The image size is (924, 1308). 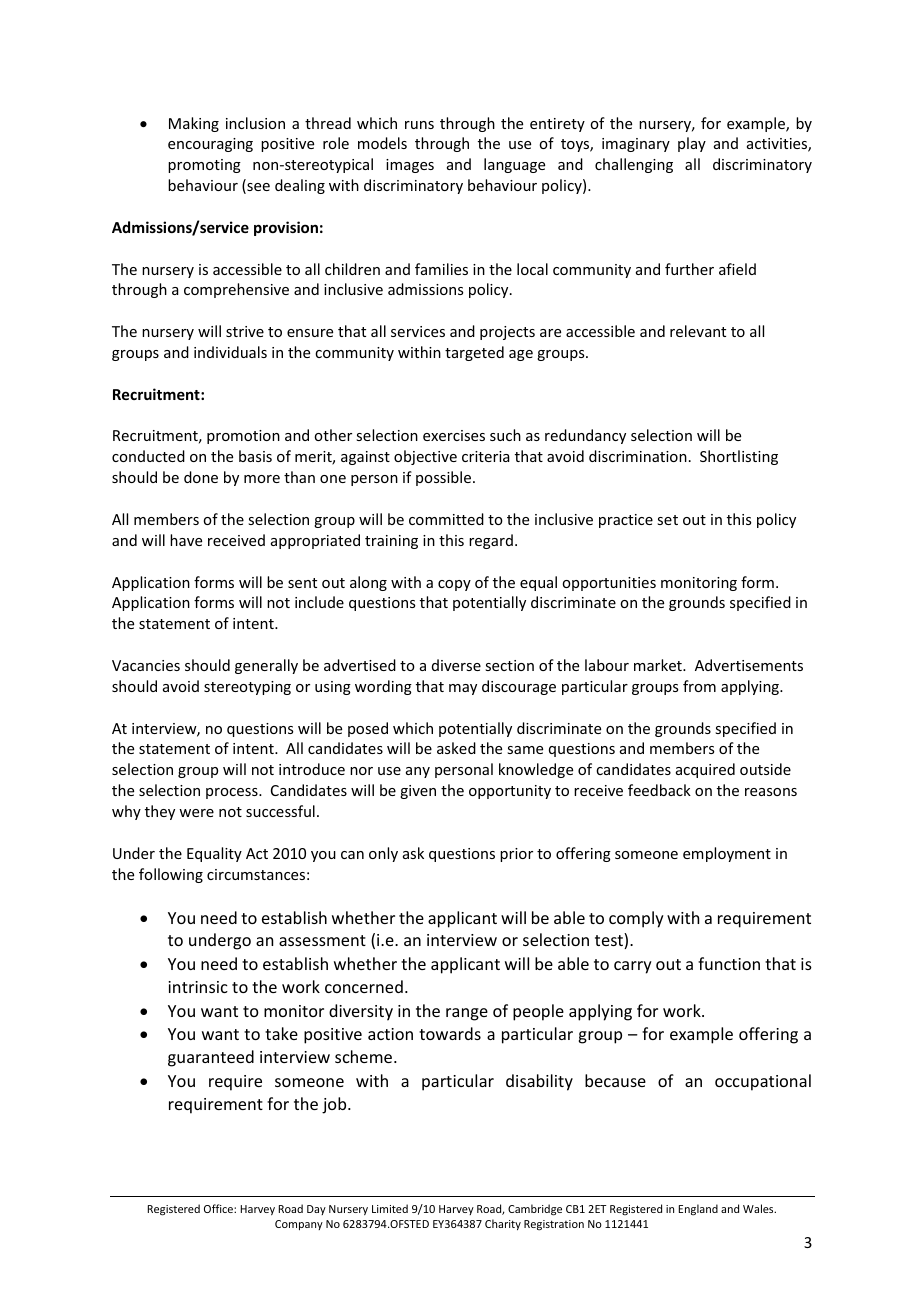 I want to click on function, so click(x=729, y=963).
